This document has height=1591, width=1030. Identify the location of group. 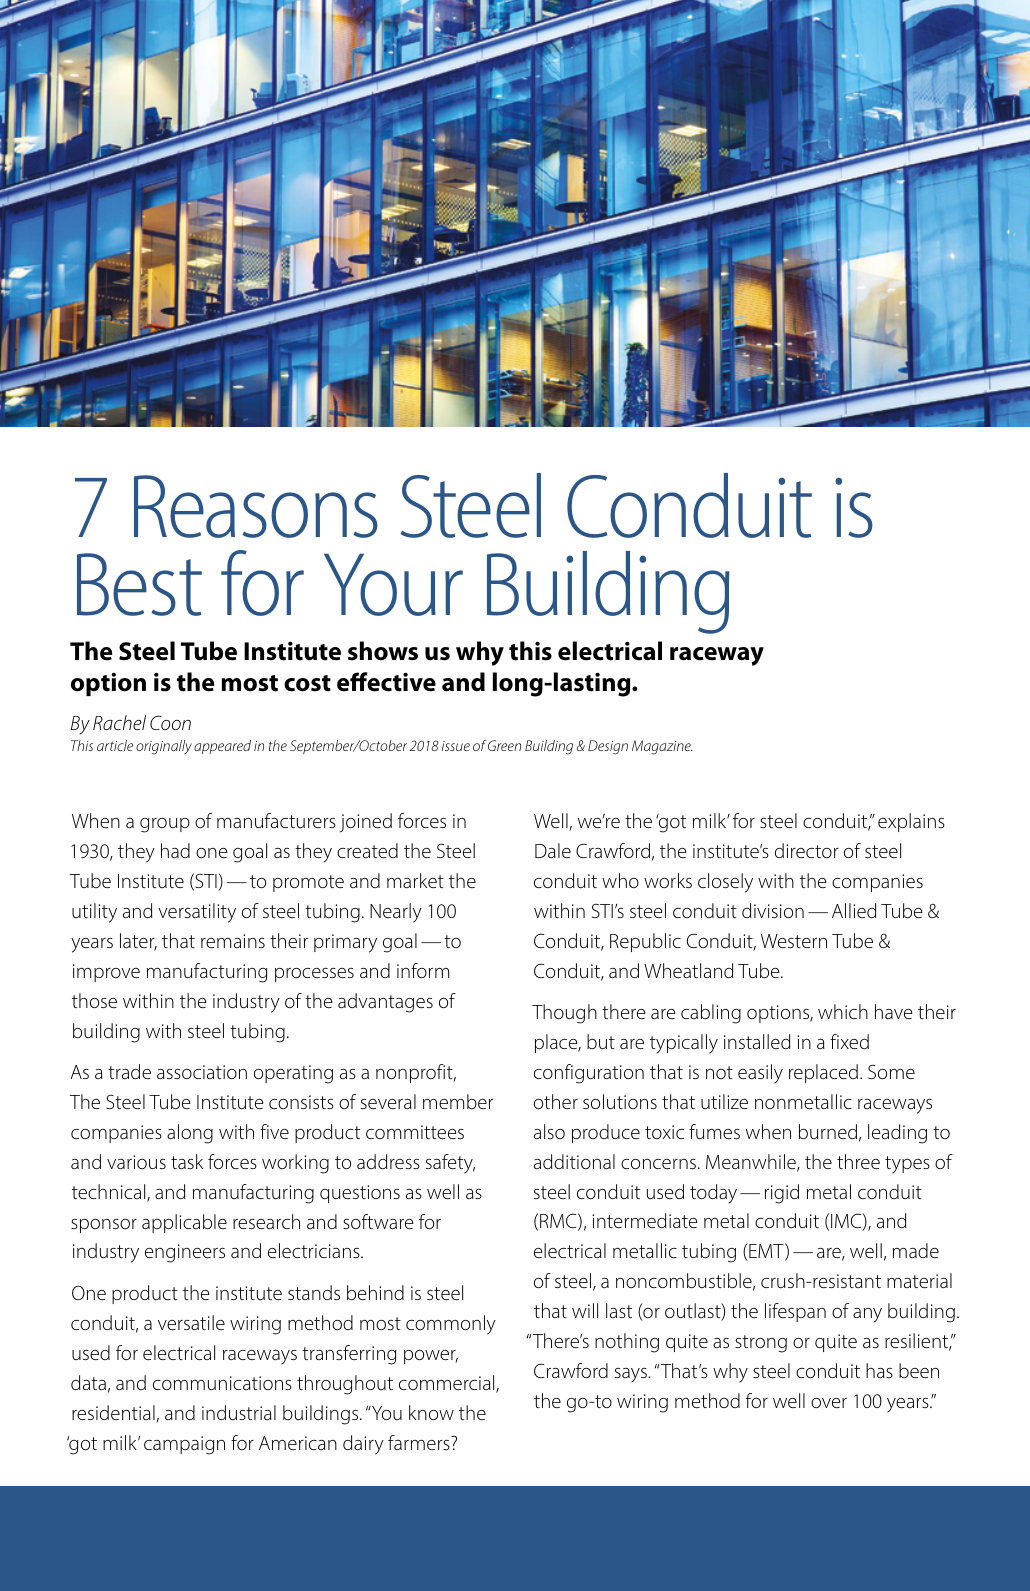
(165, 825).
